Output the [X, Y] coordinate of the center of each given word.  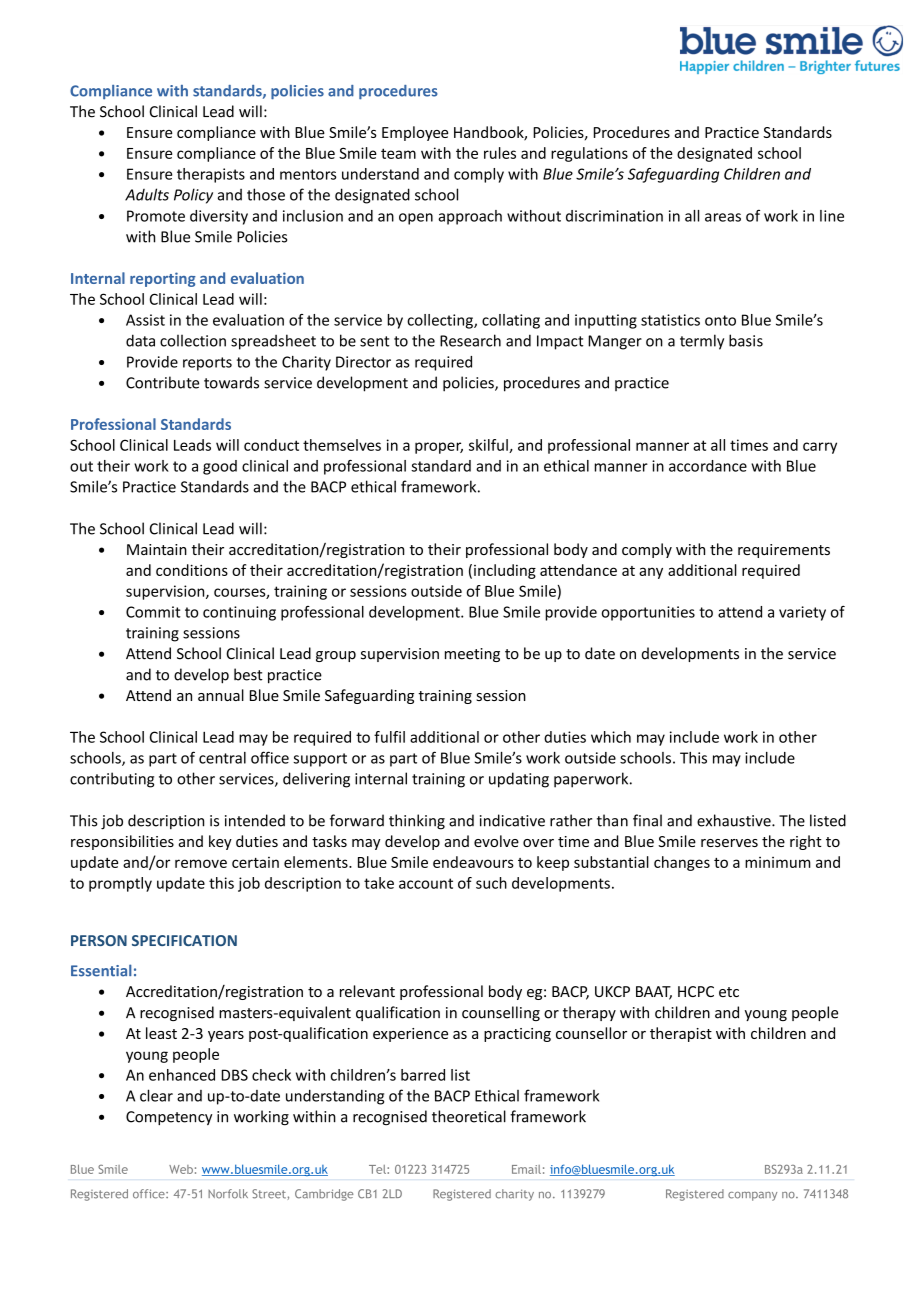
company [752, 1196]
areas [723, 217]
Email [526, 1169]
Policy [193, 196]
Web [181, 1169]
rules [500, 153]
